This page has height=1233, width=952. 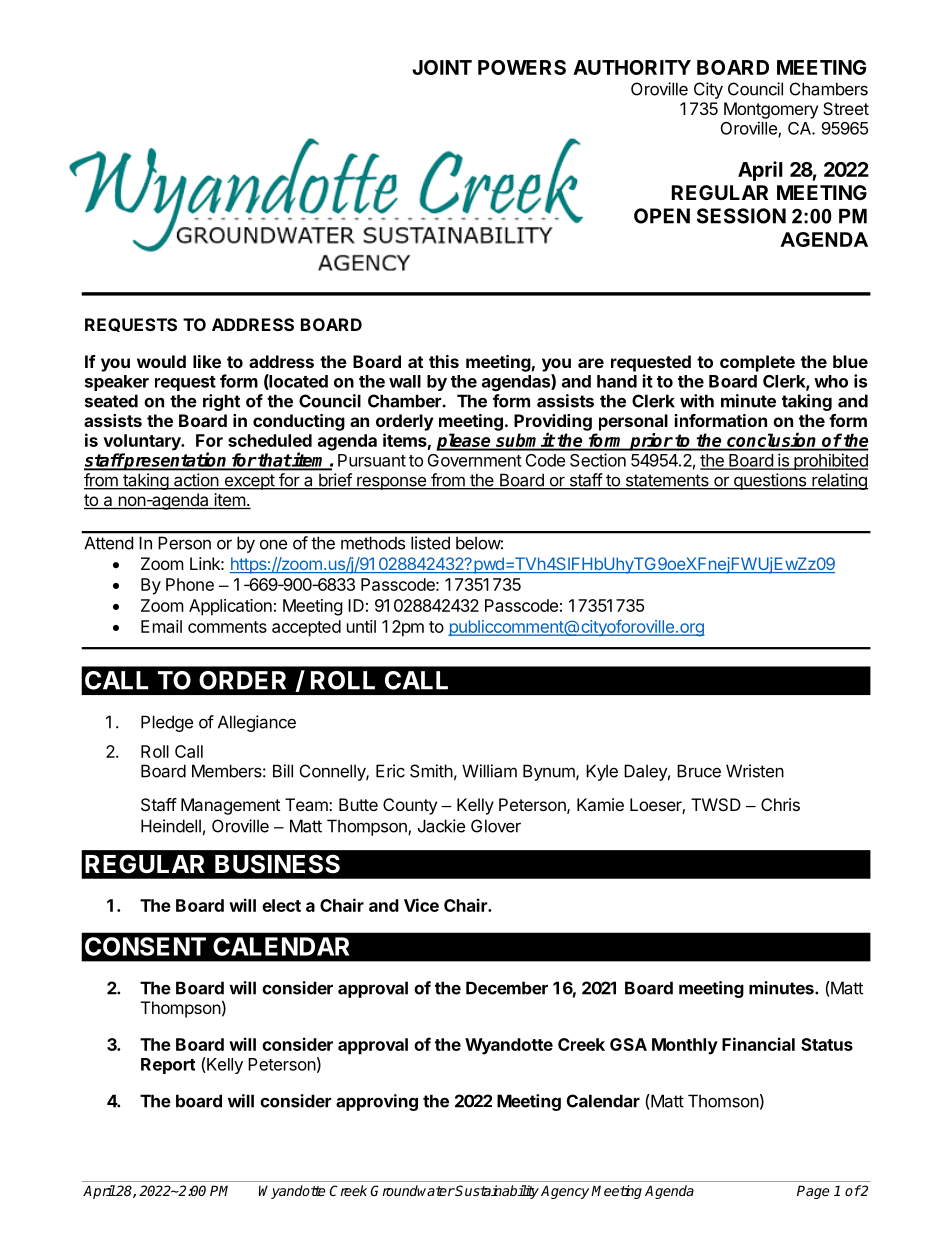 What do you see at coordinates (813, 1192) in the page?
I see `Page` at bounding box center [813, 1192].
